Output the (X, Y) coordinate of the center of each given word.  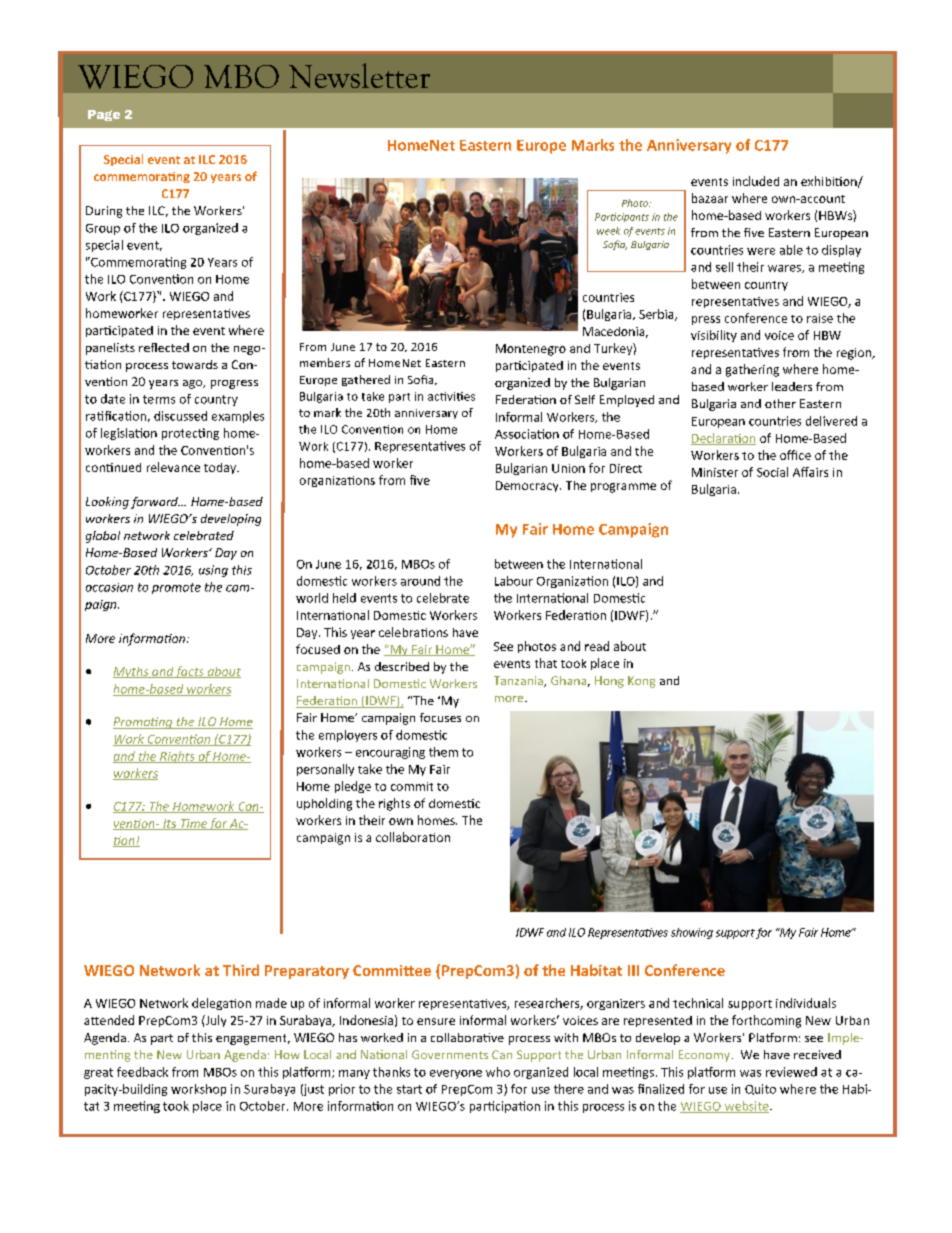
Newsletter (359, 75)
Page (104, 115)
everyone (456, 1074)
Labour (514, 581)
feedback (142, 1072)
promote (176, 588)
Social (772, 472)
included (756, 181)
